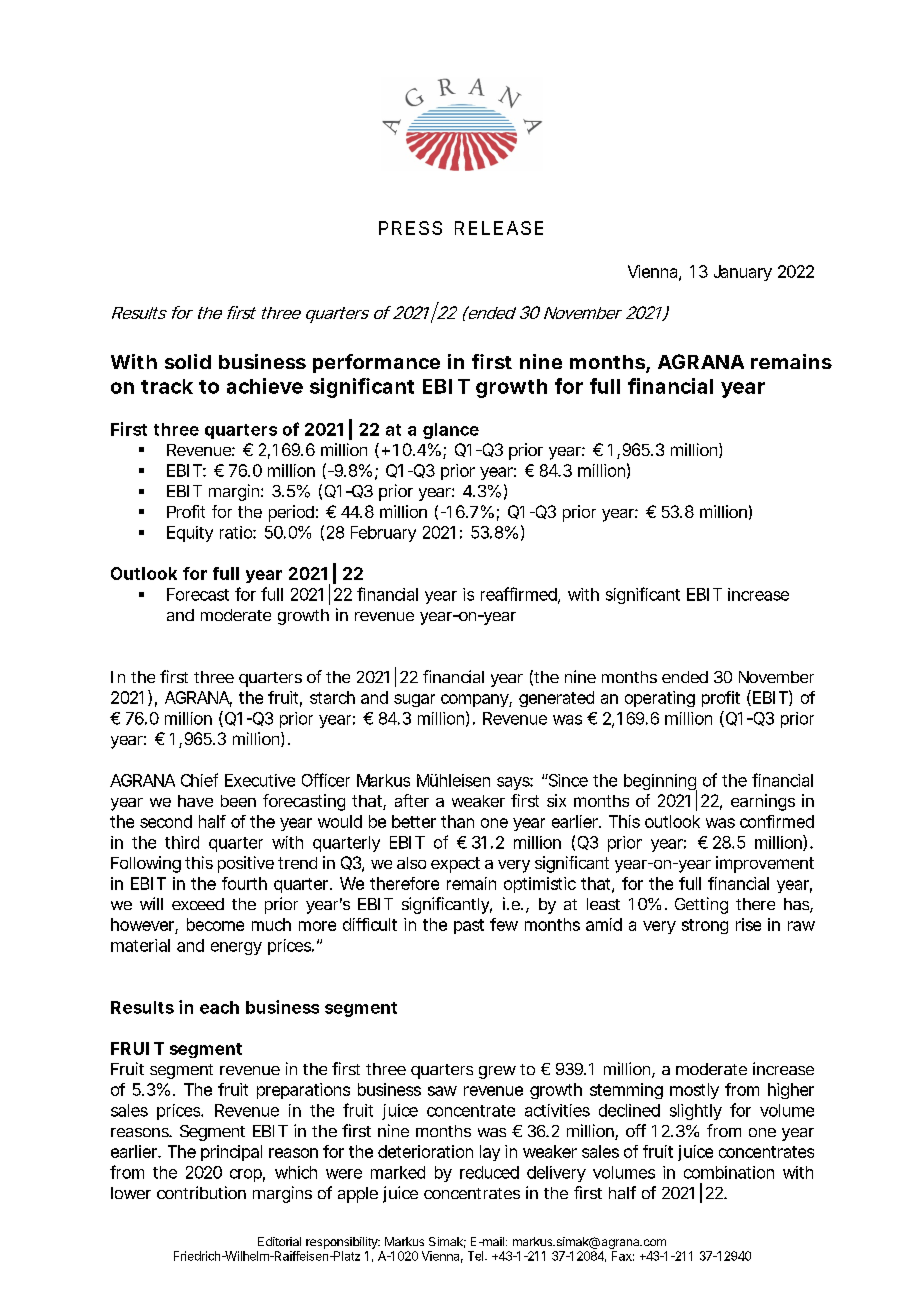 Image resolution: width=924 pixels, height=1309 pixels. I want to click on reaffirmed, so click(520, 595).
